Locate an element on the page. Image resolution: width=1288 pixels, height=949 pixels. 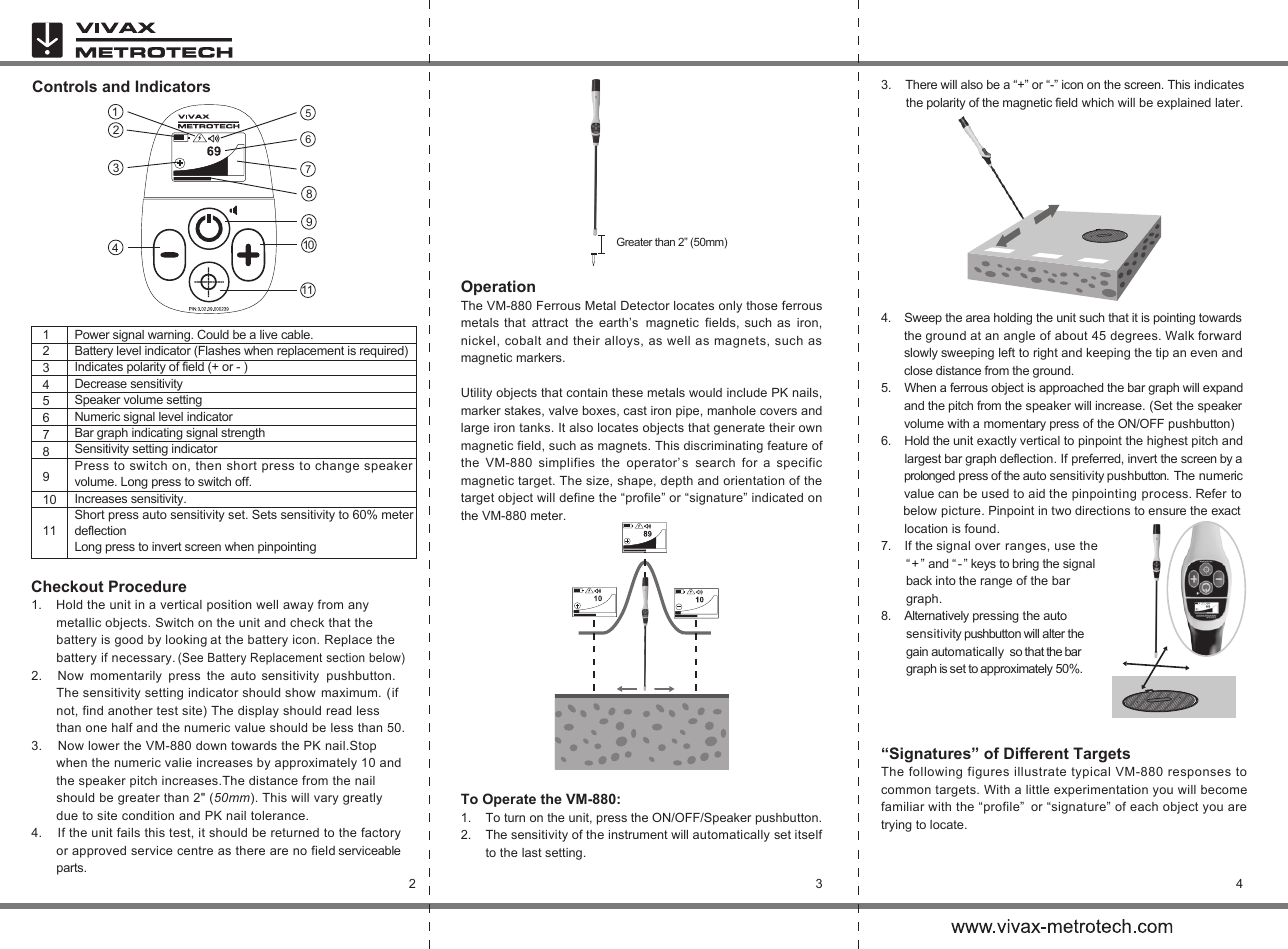
aid is located at coordinates (1036, 493).
